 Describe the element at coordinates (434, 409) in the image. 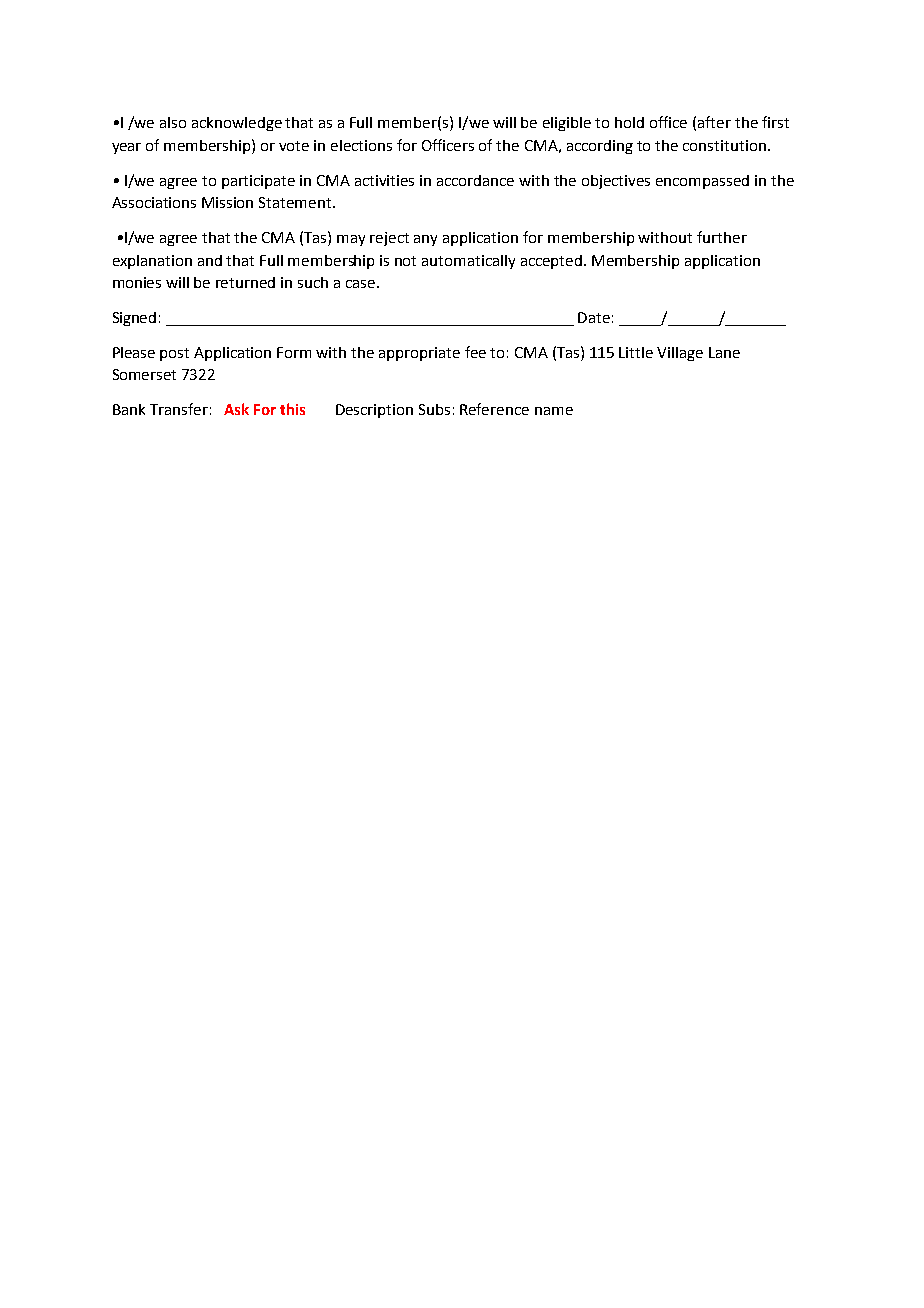

I see `Subs` at that location.
